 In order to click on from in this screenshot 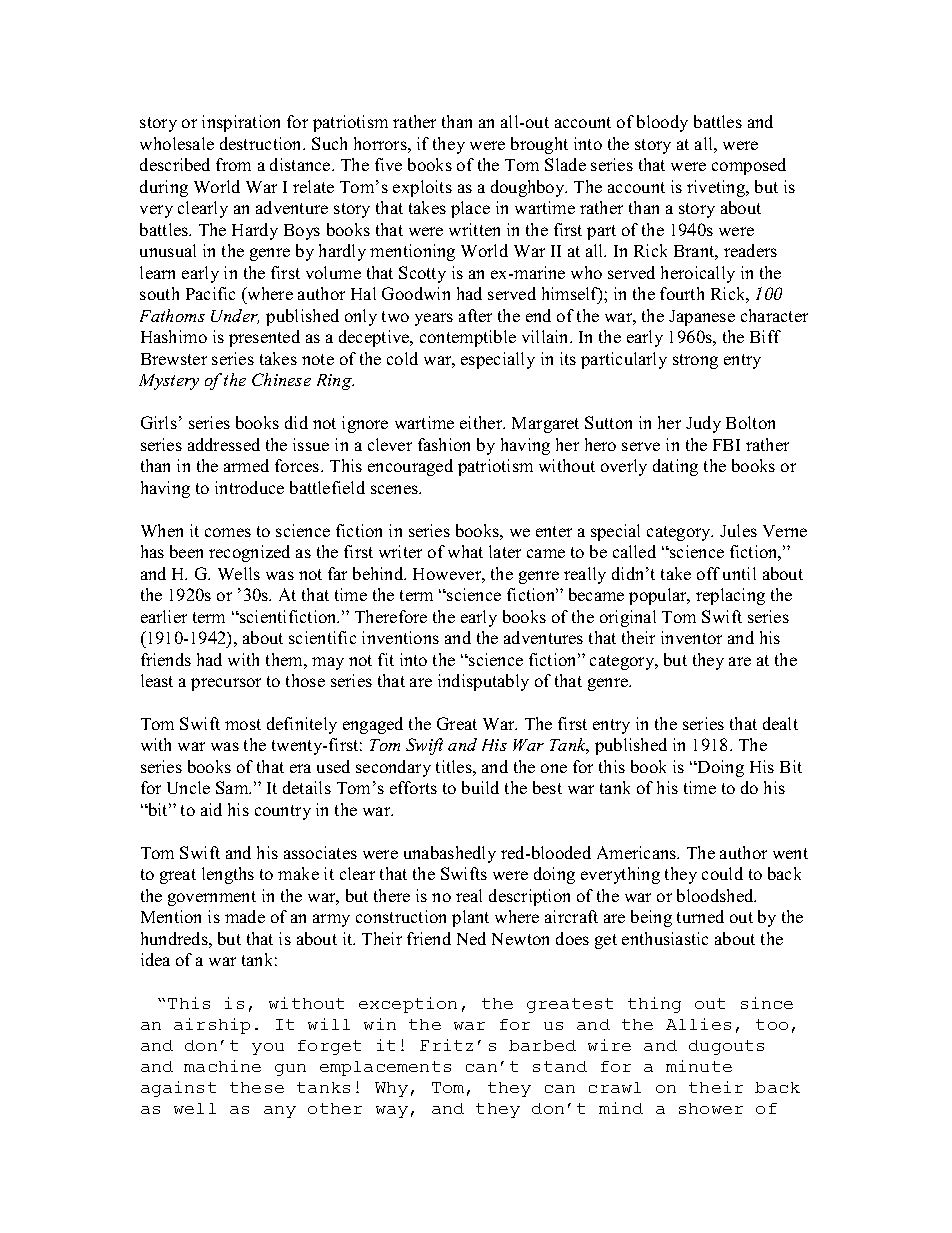, I will do `click(233, 164)`.
